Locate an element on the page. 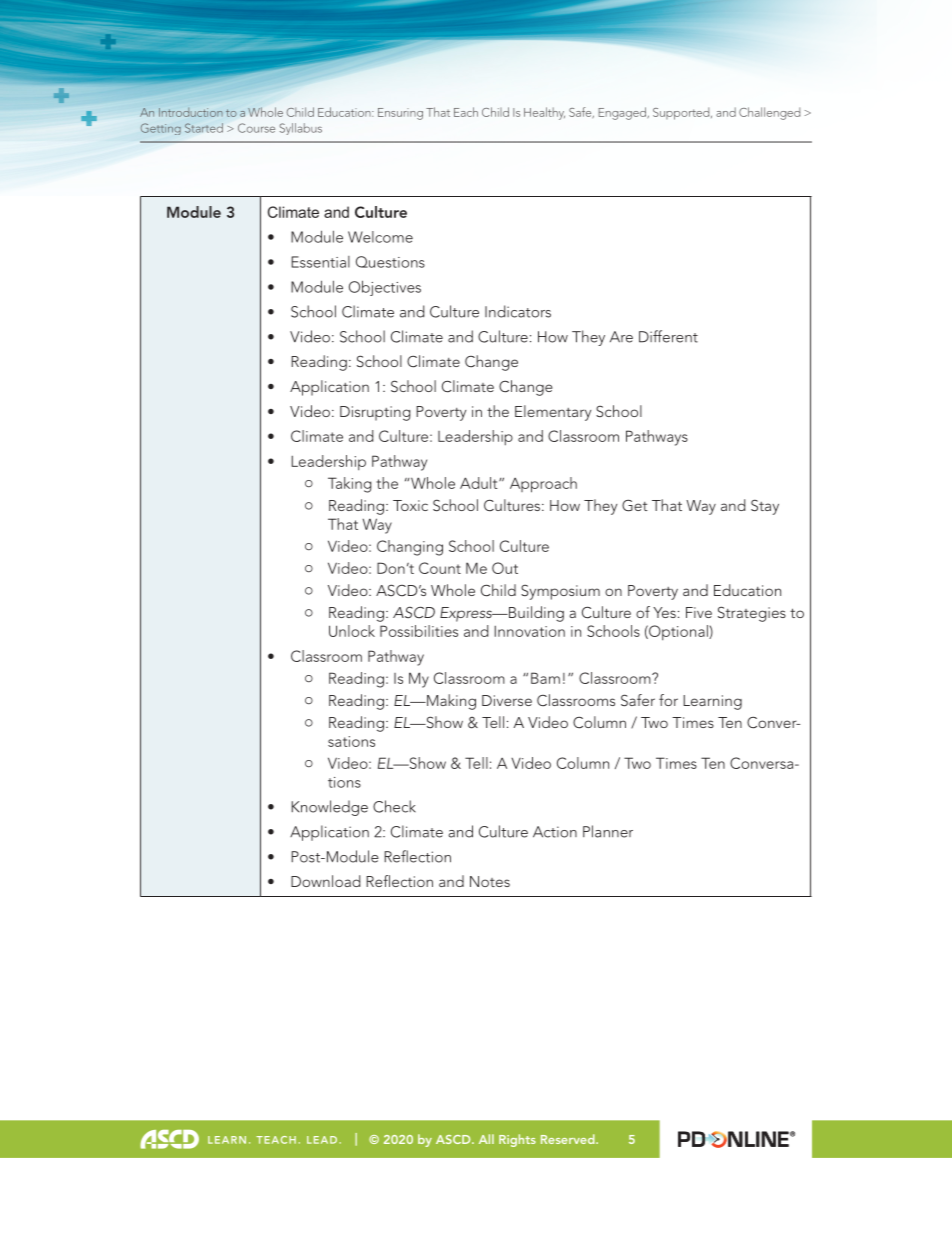 Image resolution: width=952 pixels, height=1233 pixels. Rights is located at coordinates (517, 1140).
